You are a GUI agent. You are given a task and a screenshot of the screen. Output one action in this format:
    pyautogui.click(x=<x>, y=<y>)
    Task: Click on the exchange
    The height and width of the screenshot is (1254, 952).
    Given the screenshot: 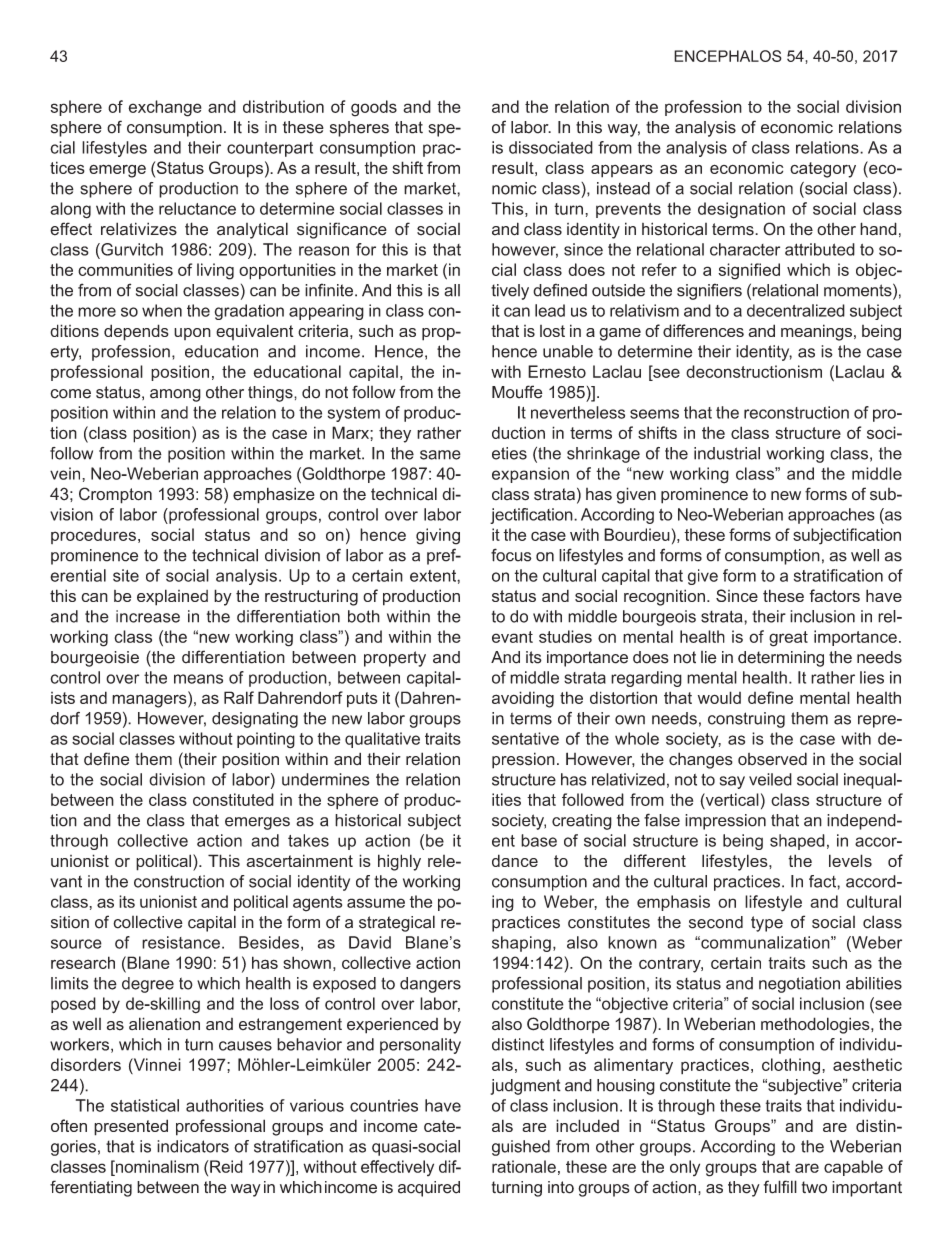 What is the action you would take?
    pyautogui.click(x=165, y=108)
